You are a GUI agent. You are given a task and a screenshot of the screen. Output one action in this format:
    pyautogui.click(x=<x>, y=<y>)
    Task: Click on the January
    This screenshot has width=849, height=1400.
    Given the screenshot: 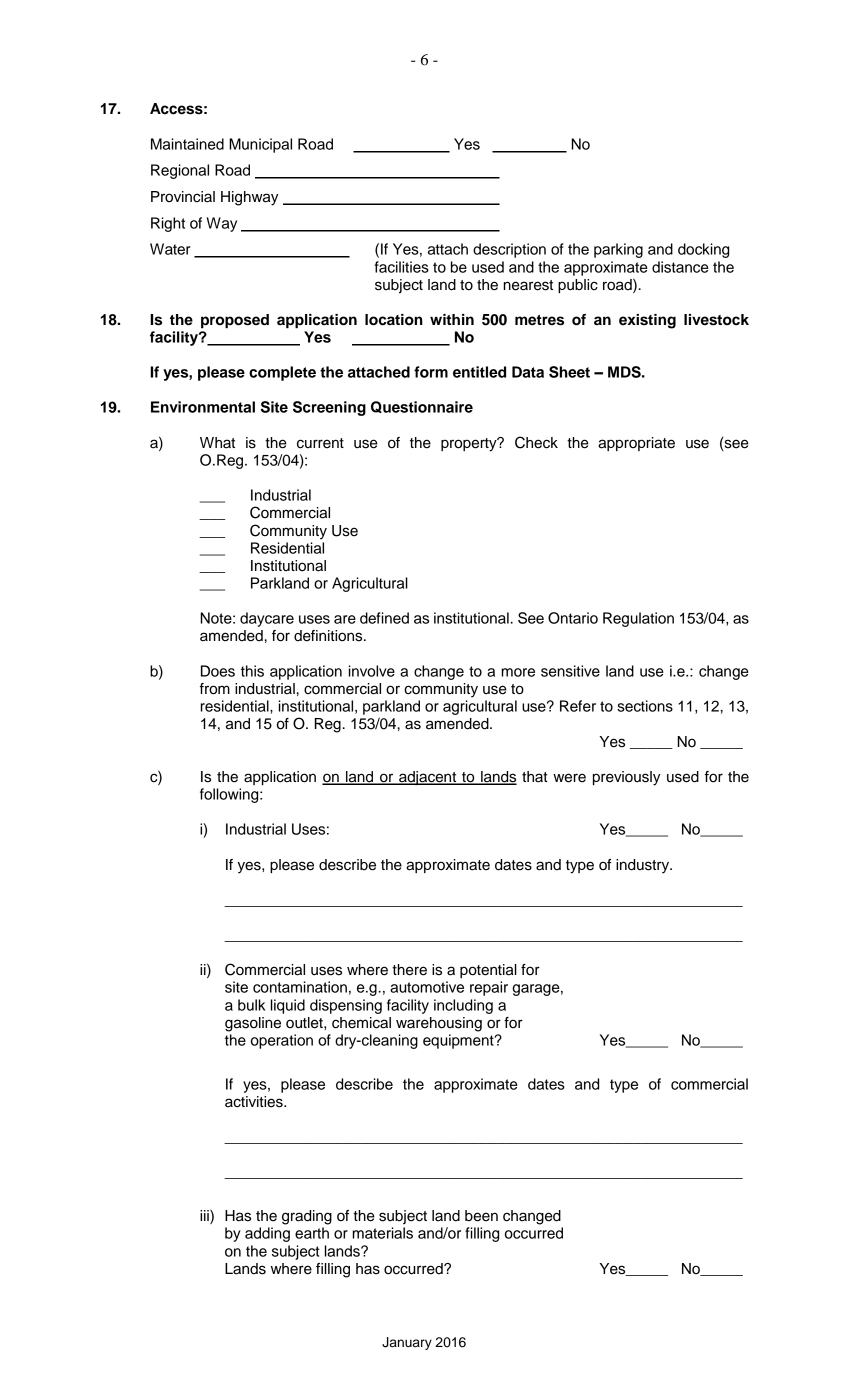 What is the action you would take?
    pyautogui.click(x=407, y=1343)
